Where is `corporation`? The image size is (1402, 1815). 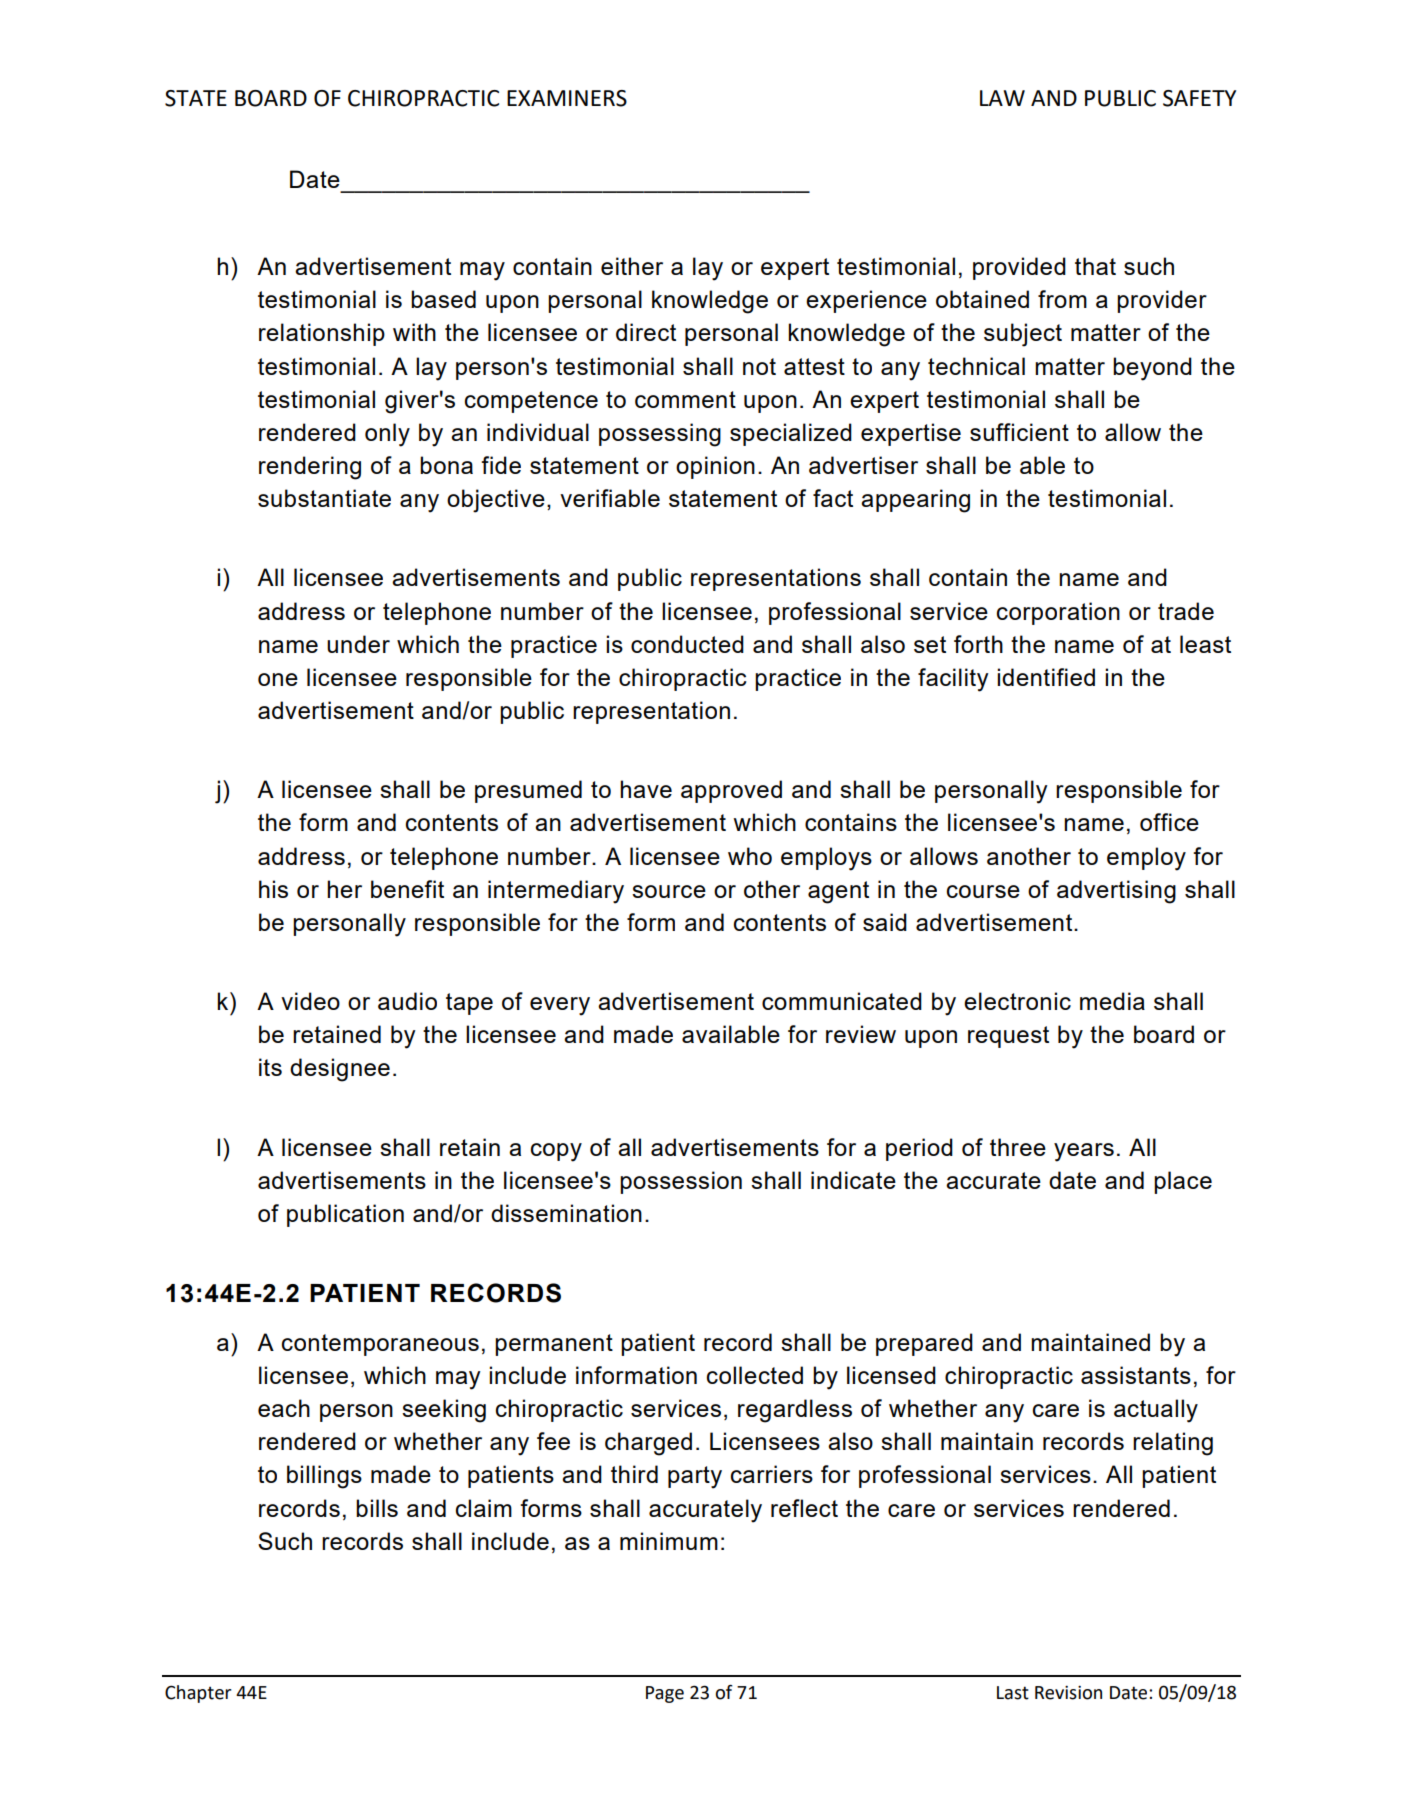 corporation is located at coordinates (1058, 613).
